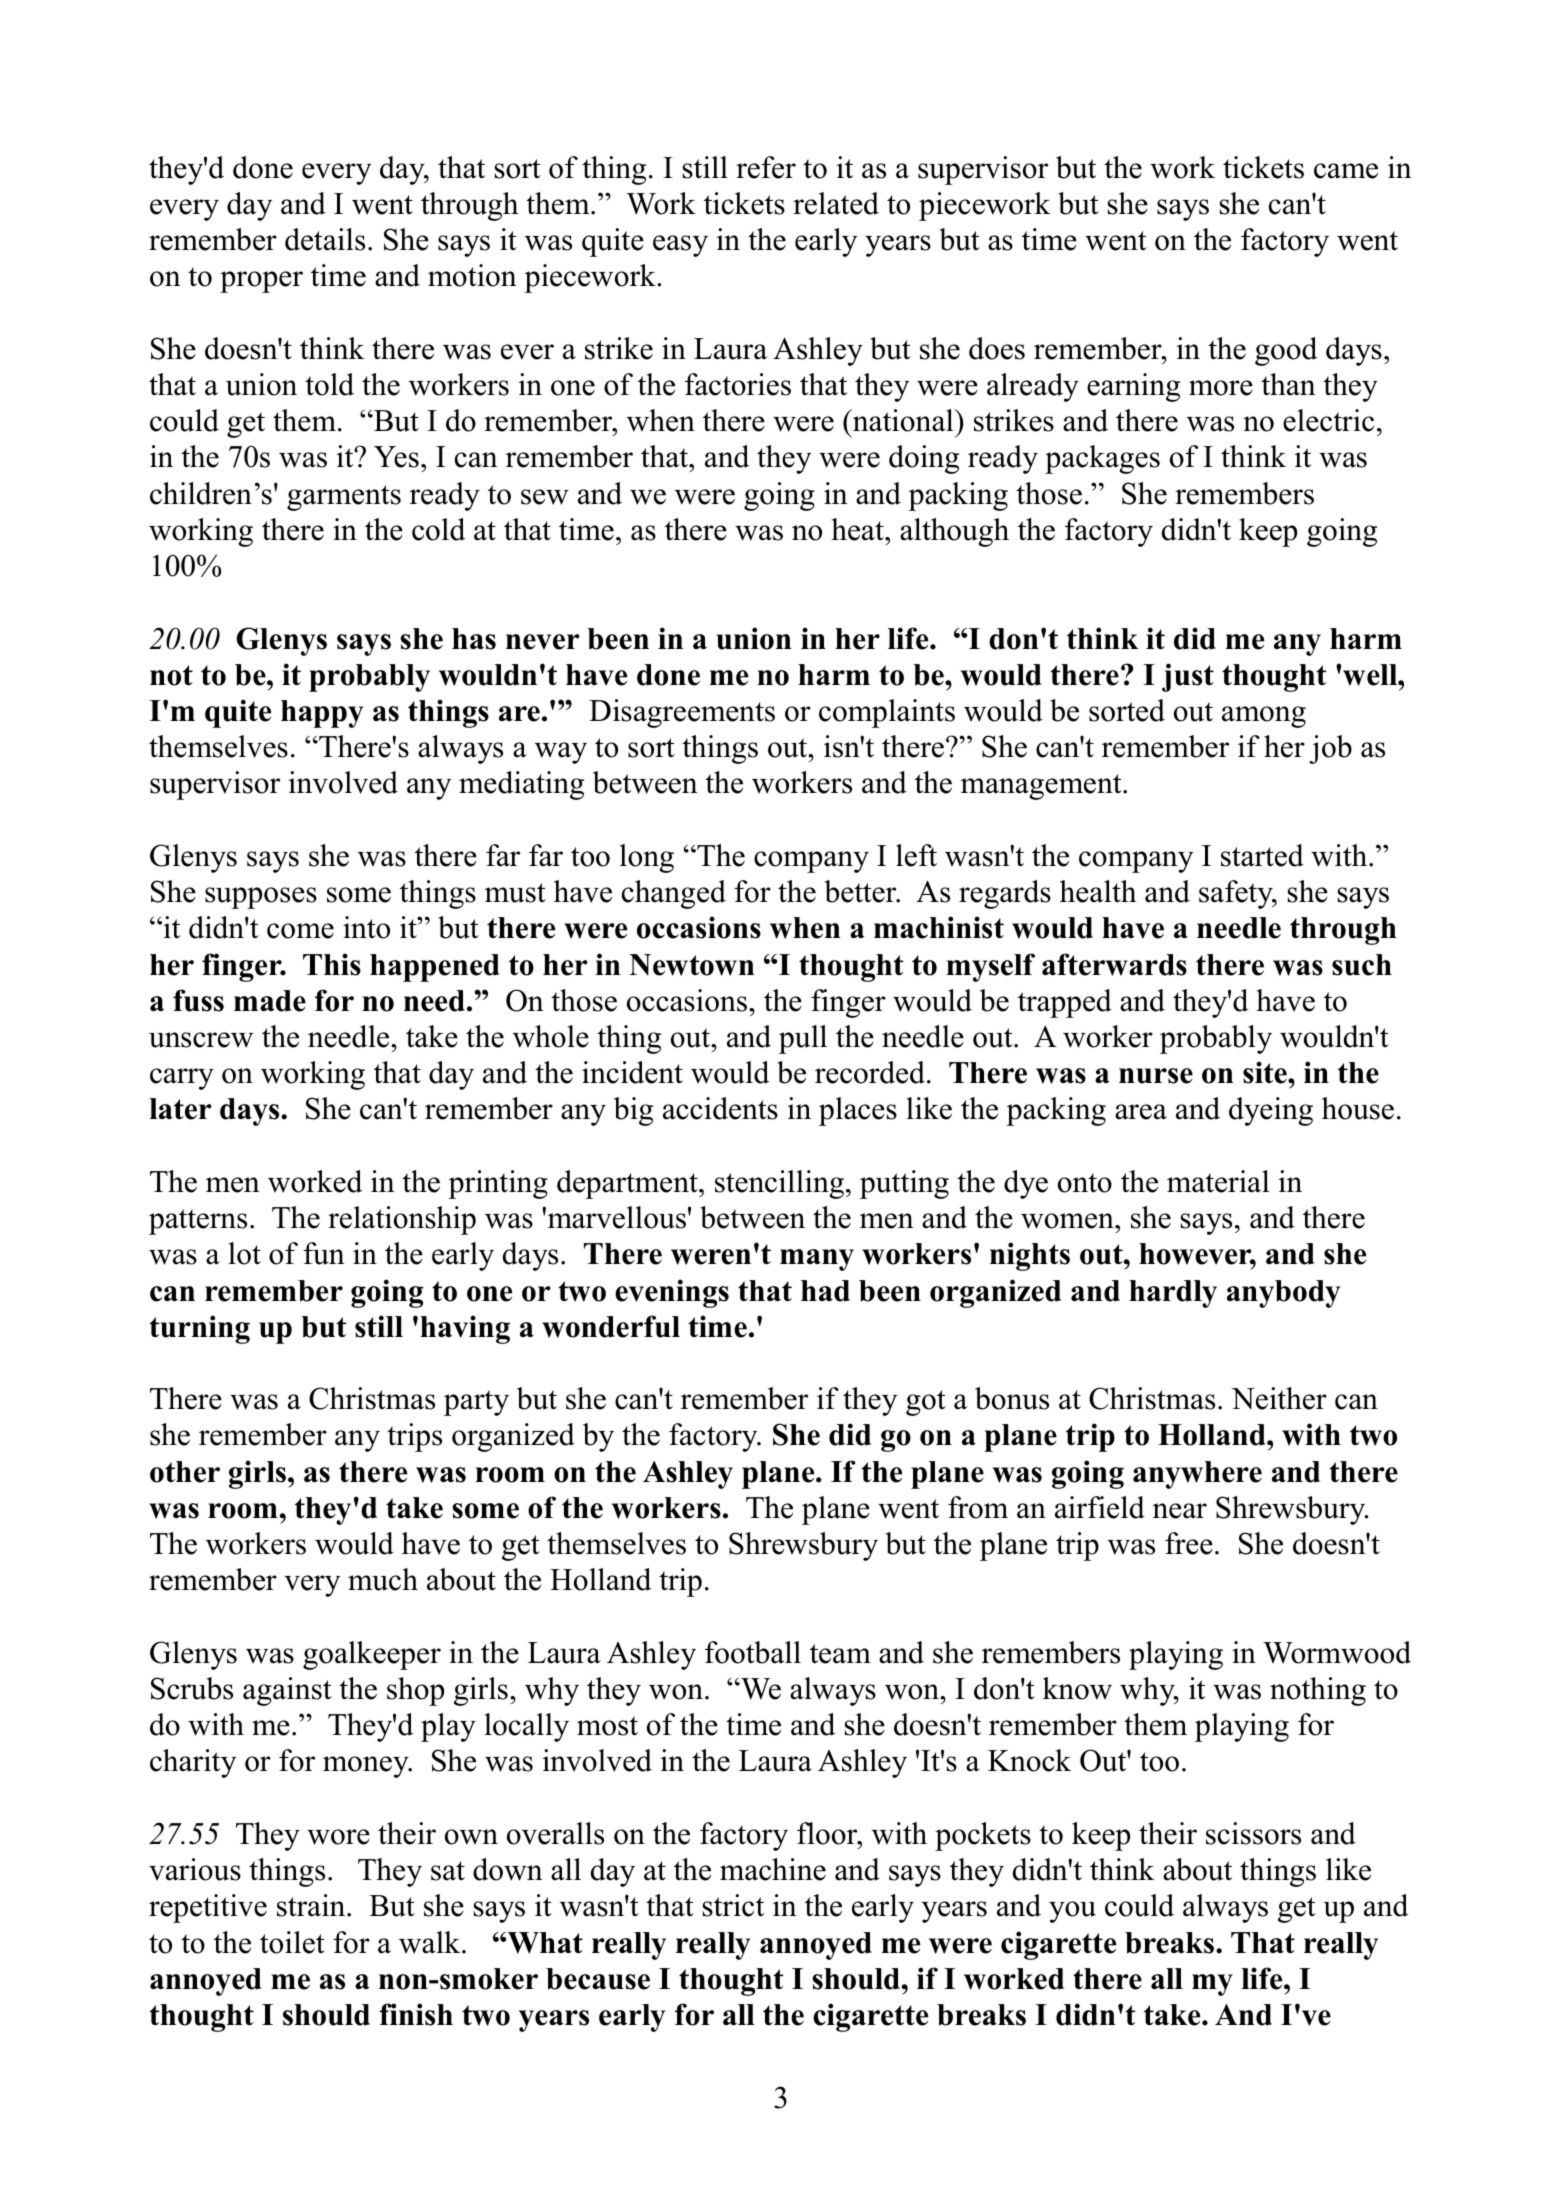 The width and height of the screenshot is (1561, 2210). I want to click on strict, so click(733, 1905).
